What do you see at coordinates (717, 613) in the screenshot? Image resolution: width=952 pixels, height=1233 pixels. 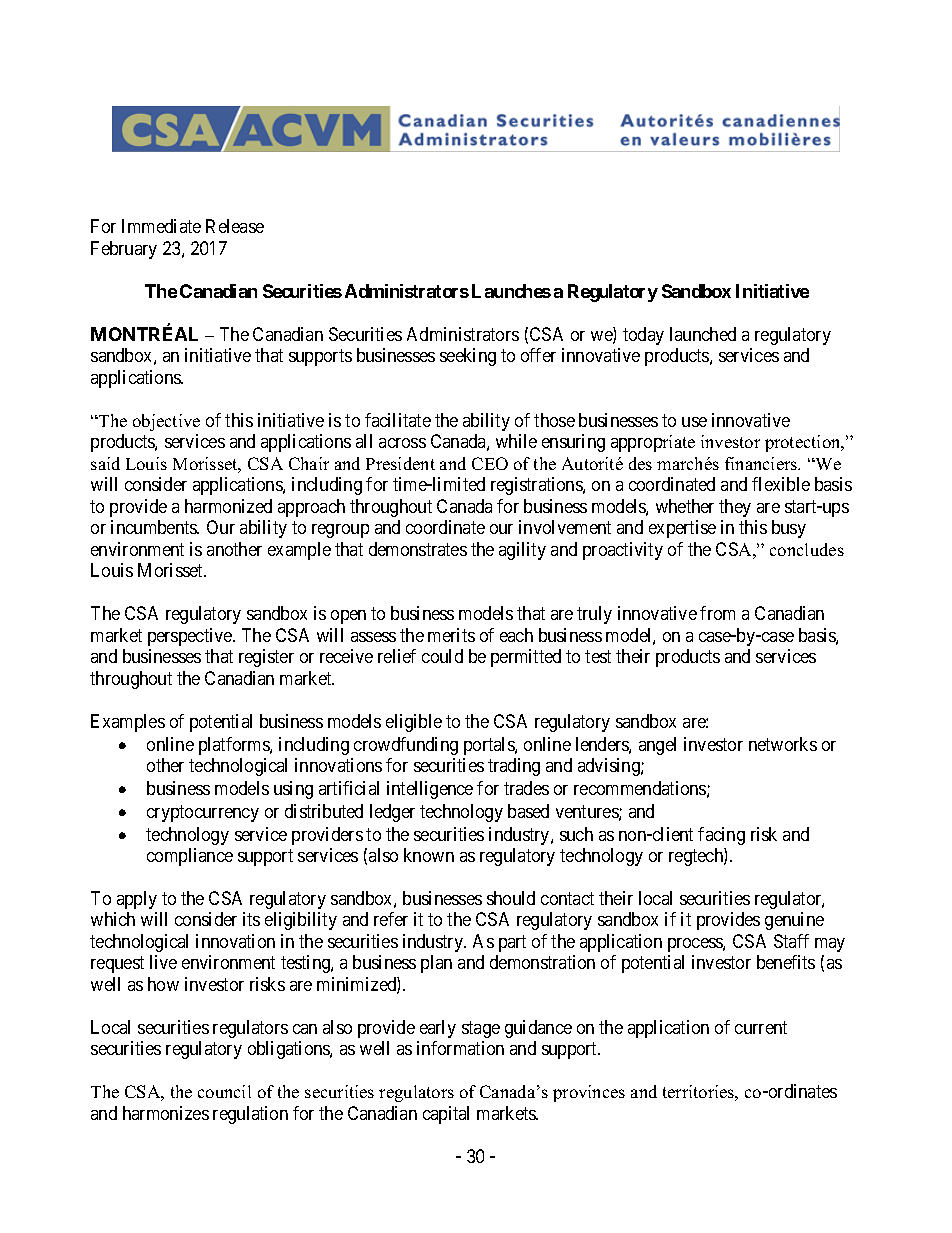 I see `from` at bounding box center [717, 613].
